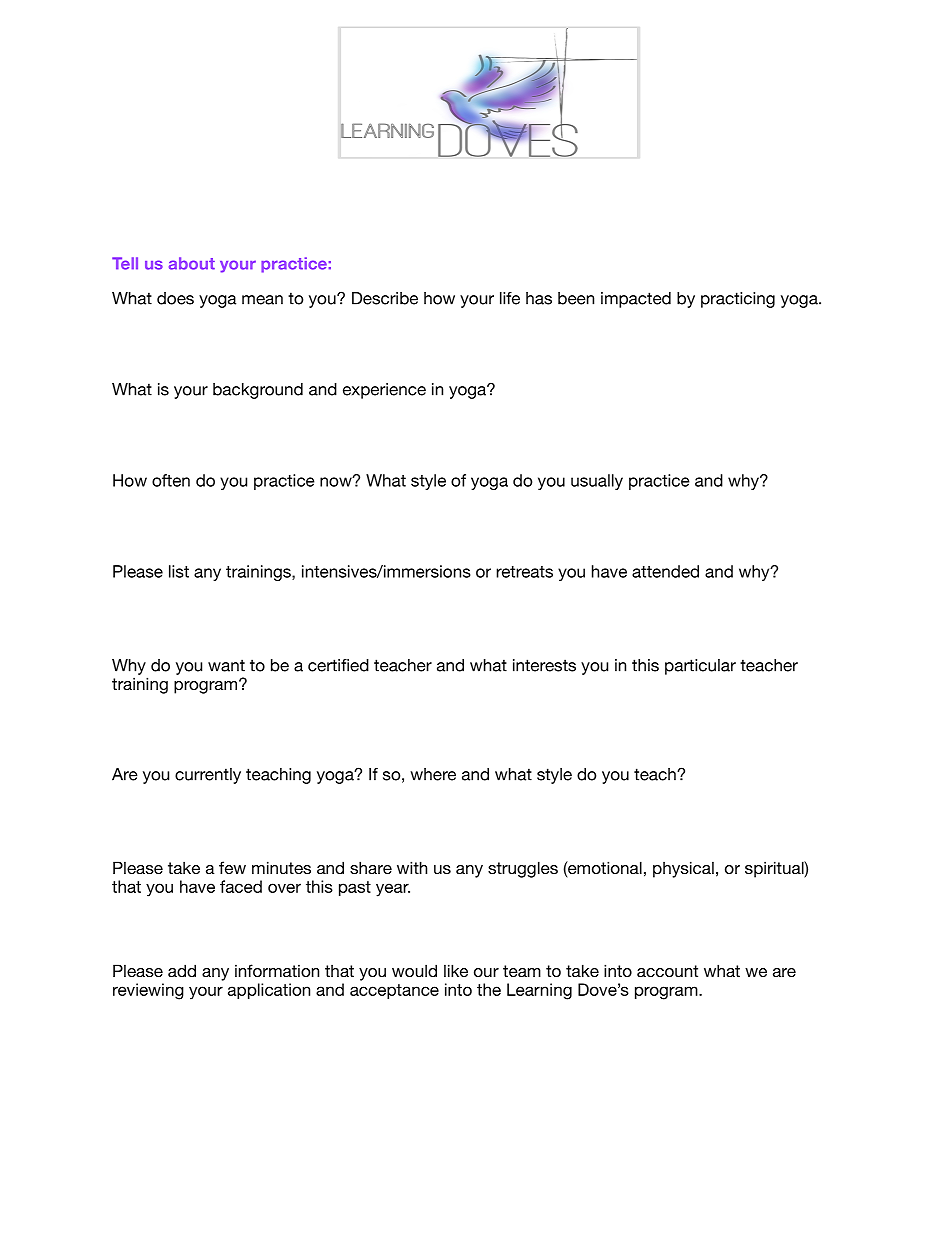 This image has width=952, height=1233. What do you see at coordinates (385, 298) in the image?
I see `Describe` at bounding box center [385, 298].
